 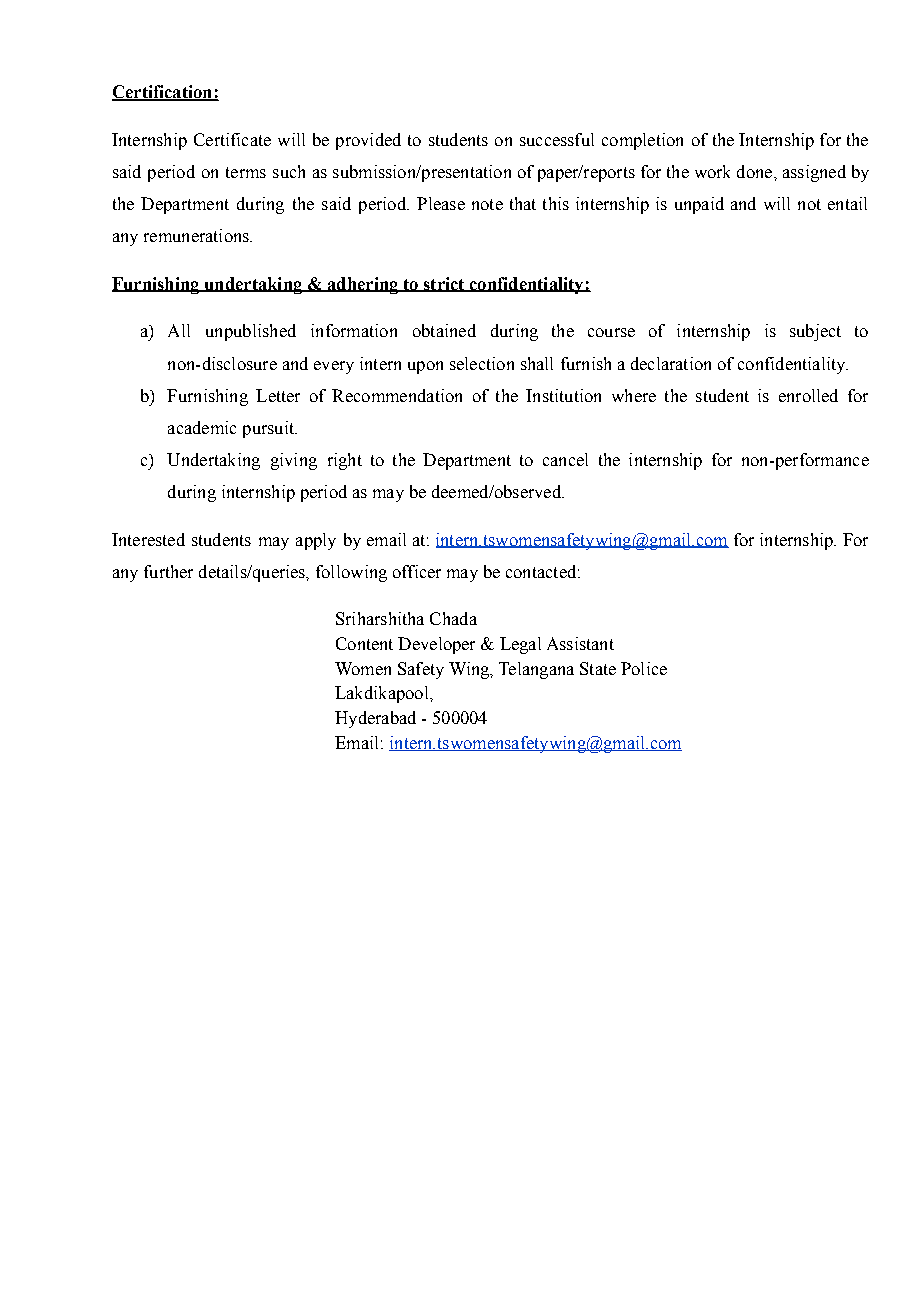 What do you see at coordinates (232, 139) in the screenshot?
I see `Certificate` at bounding box center [232, 139].
